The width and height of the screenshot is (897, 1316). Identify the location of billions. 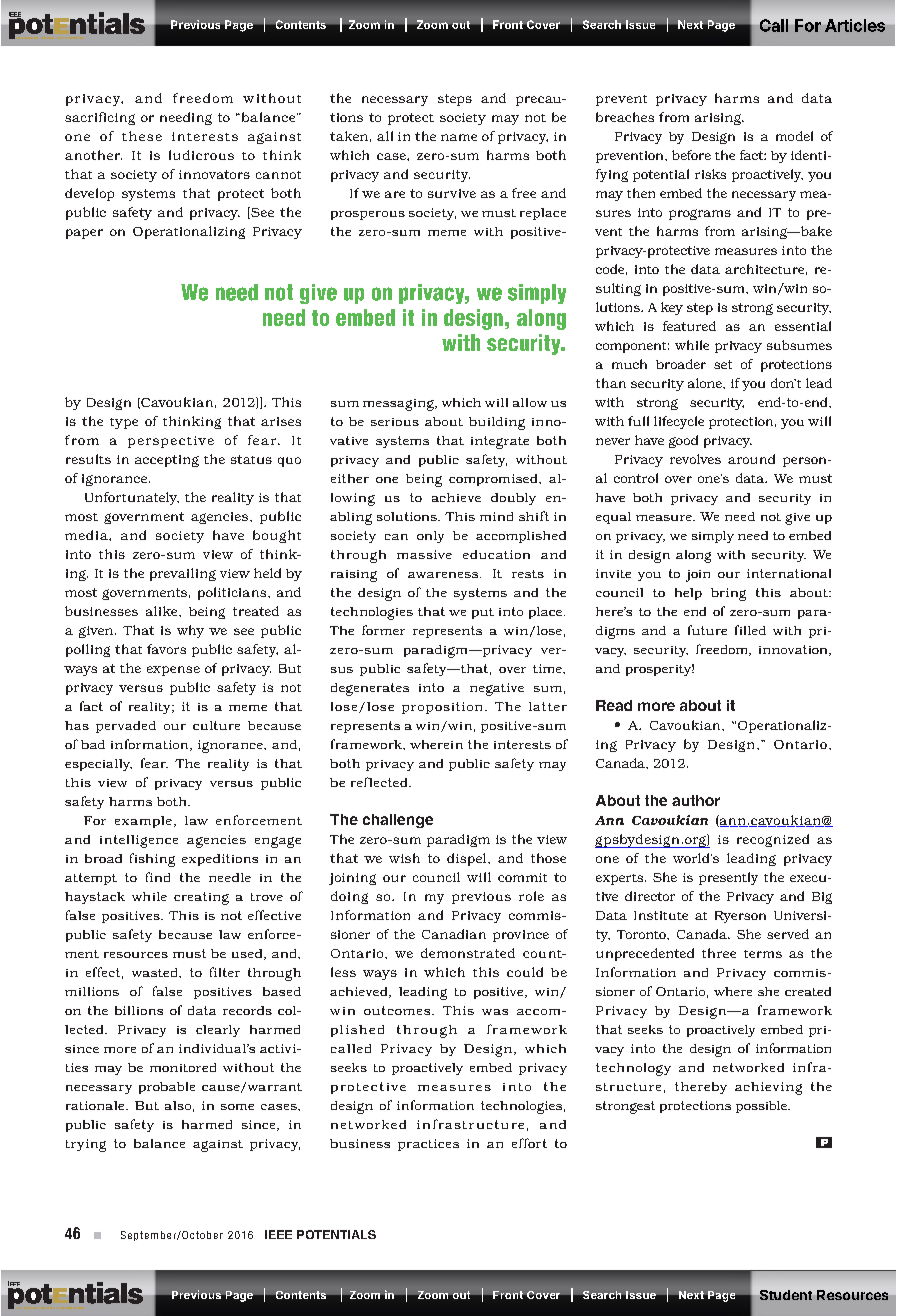
(139, 1010).
